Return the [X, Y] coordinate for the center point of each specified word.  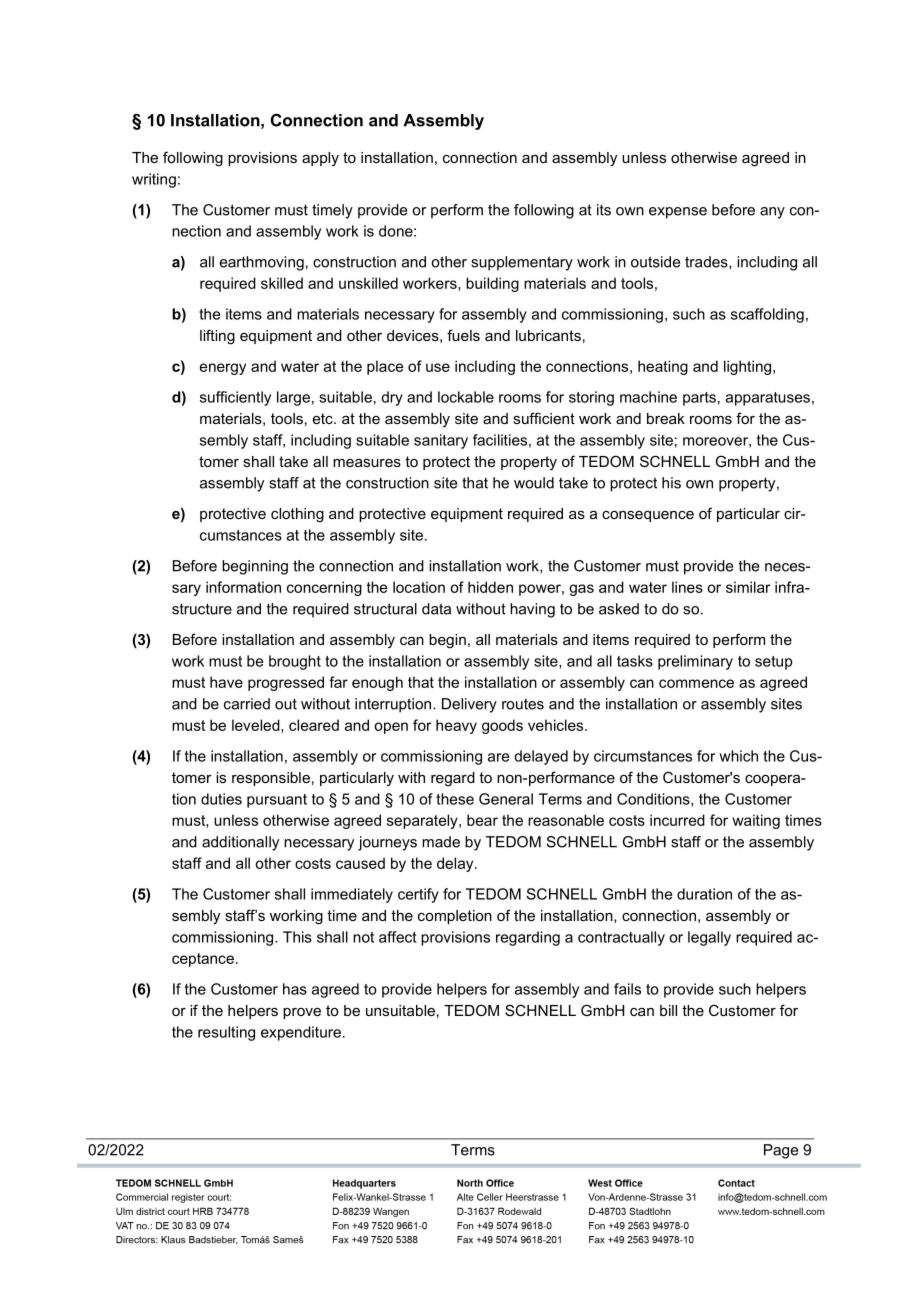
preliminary [695, 662]
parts [699, 399]
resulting [226, 1033]
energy [223, 369]
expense [678, 213]
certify [418, 895]
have [226, 682]
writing [154, 180]
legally [709, 938]
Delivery [469, 705]
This [297, 937]
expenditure [301, 1033]
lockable [466, 397]
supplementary [522, 263]
